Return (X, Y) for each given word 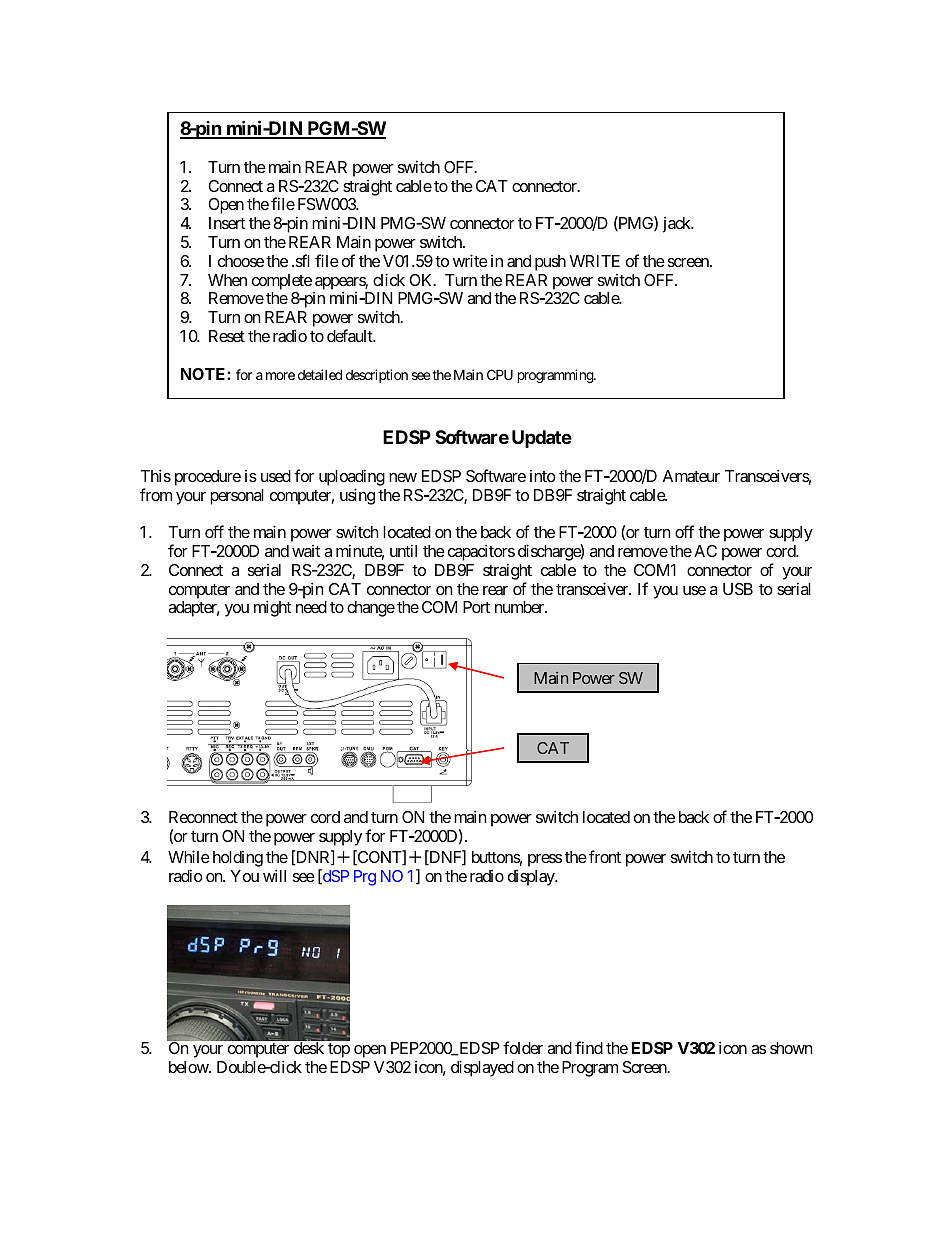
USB (738, 589)
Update (542, 439)
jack (677, 225)
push (550, 263)
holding (238, 859)
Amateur (691, 476)
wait (306, 551)
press (545, 860)
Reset (227, 336)
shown (791, 1048)
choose (241, 261)
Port (476, 607)
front (605, 856)
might (272, 608)
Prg (365, 878)
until (403, 550)
